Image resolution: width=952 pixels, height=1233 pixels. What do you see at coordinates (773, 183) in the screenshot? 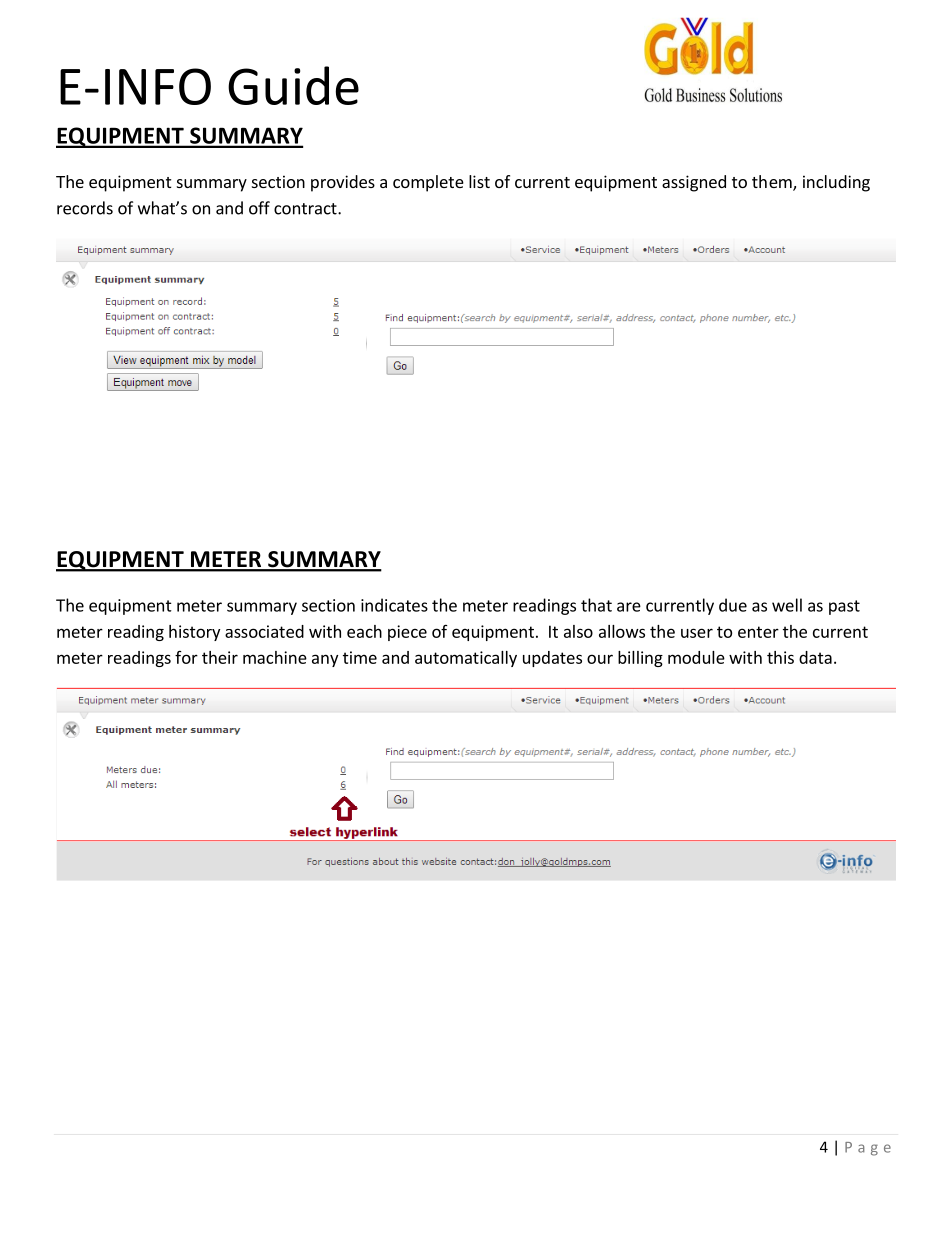
I see `them` at bounding box center [773, 183].
